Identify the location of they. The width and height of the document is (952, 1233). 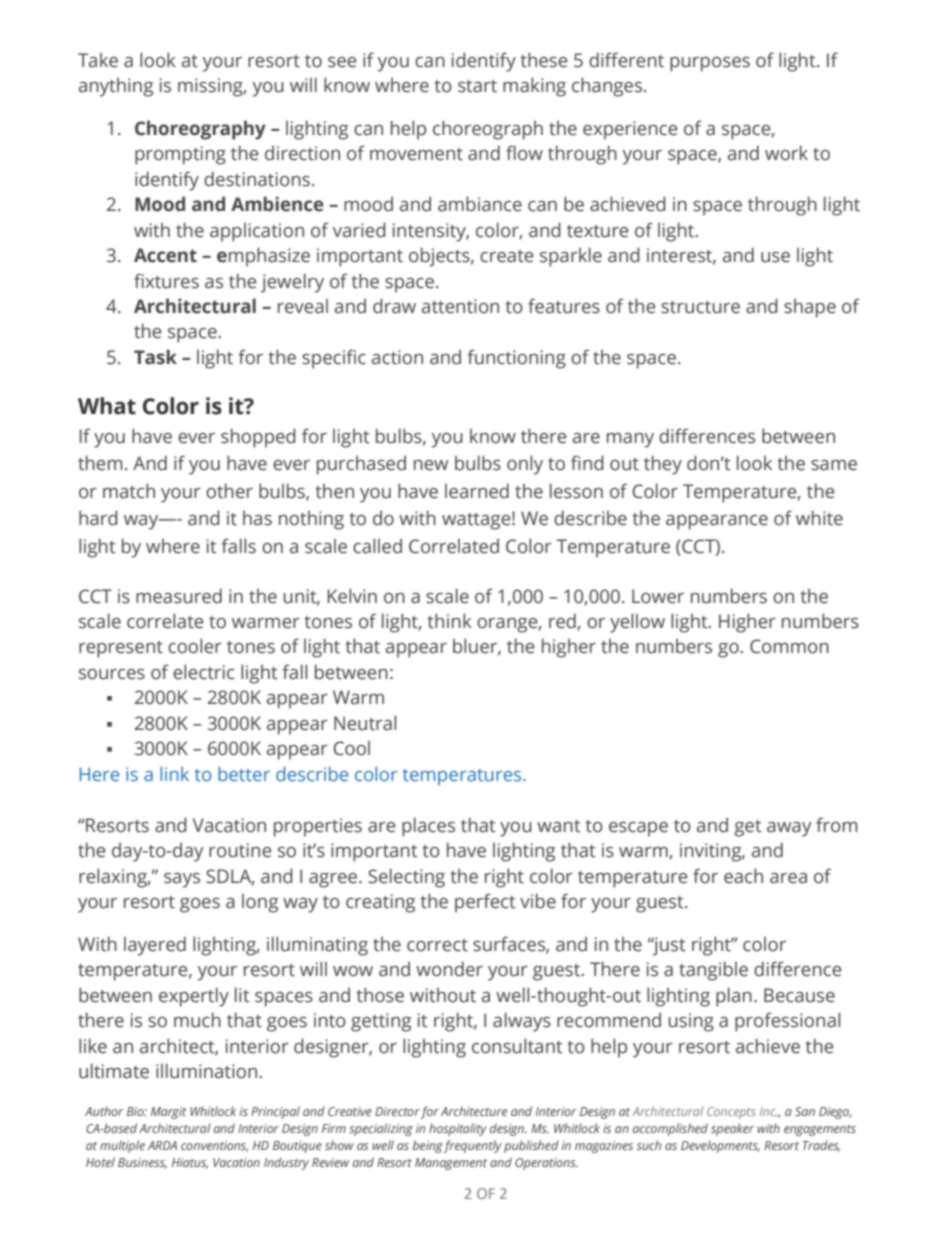
(663, 465).
